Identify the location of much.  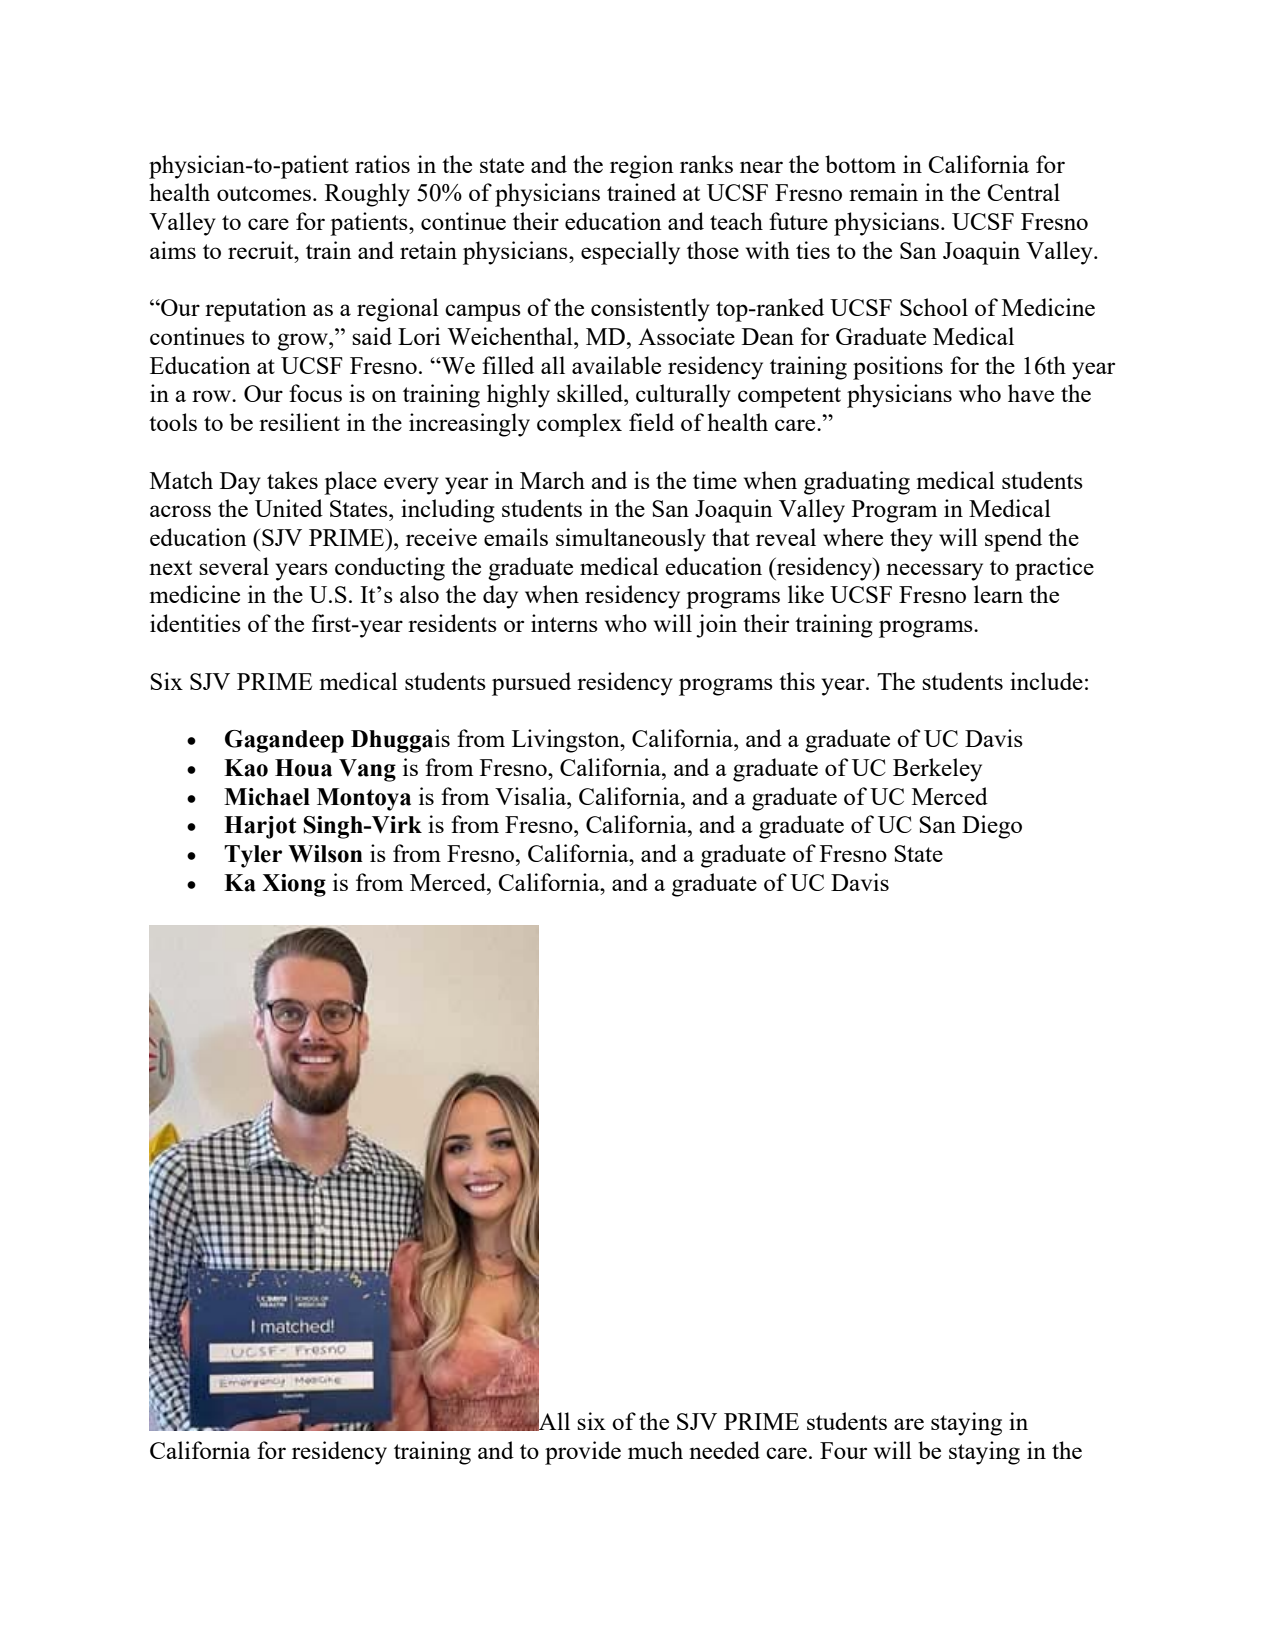
(655, 1450).
